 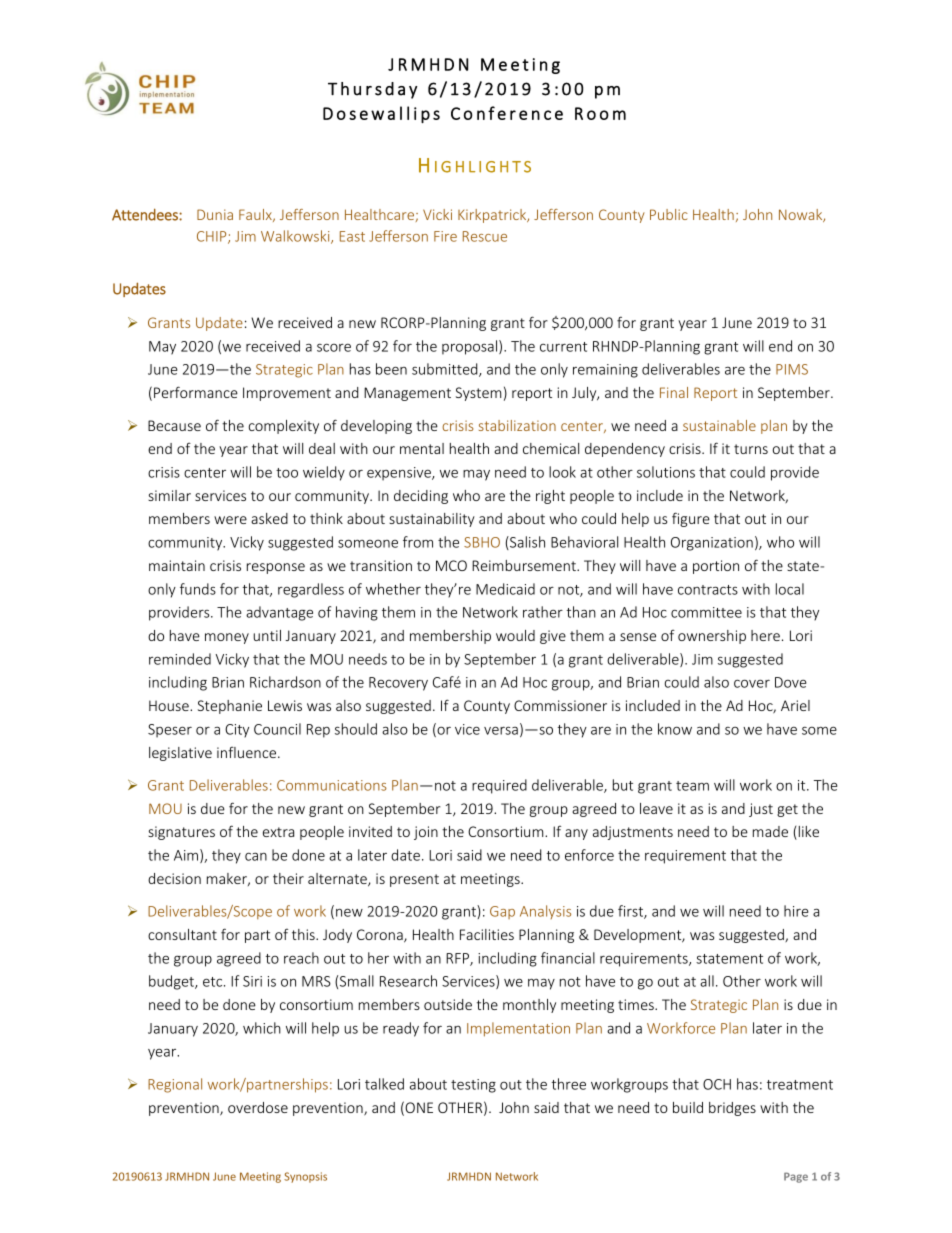 What do you see at coordinates (485, 236) in the screenshot?
I see `Rescue` at bounding box center [485, 236].
